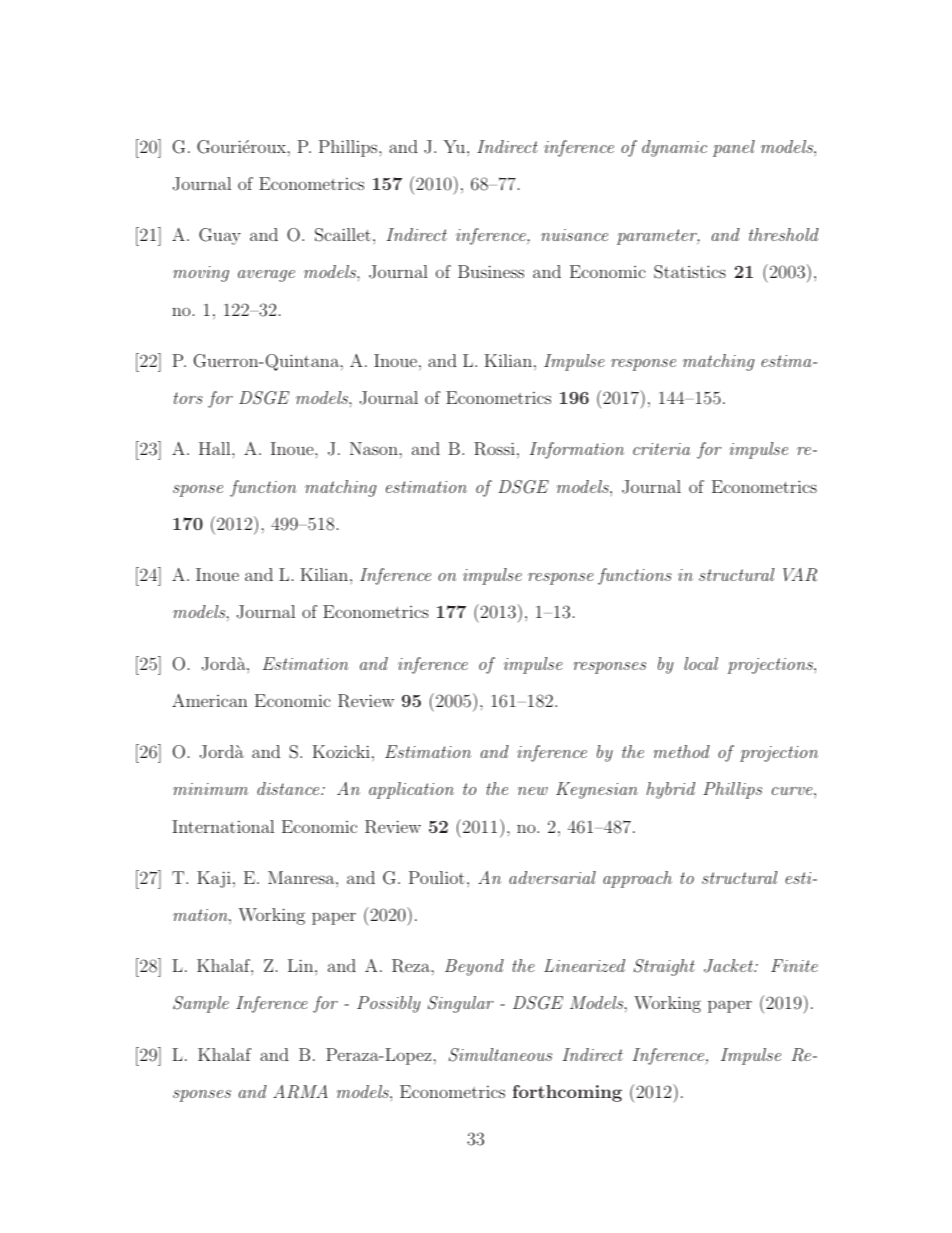  Describe the element at coordinates (494, 449) in the screenshot. I see `Rossi` at that location.
